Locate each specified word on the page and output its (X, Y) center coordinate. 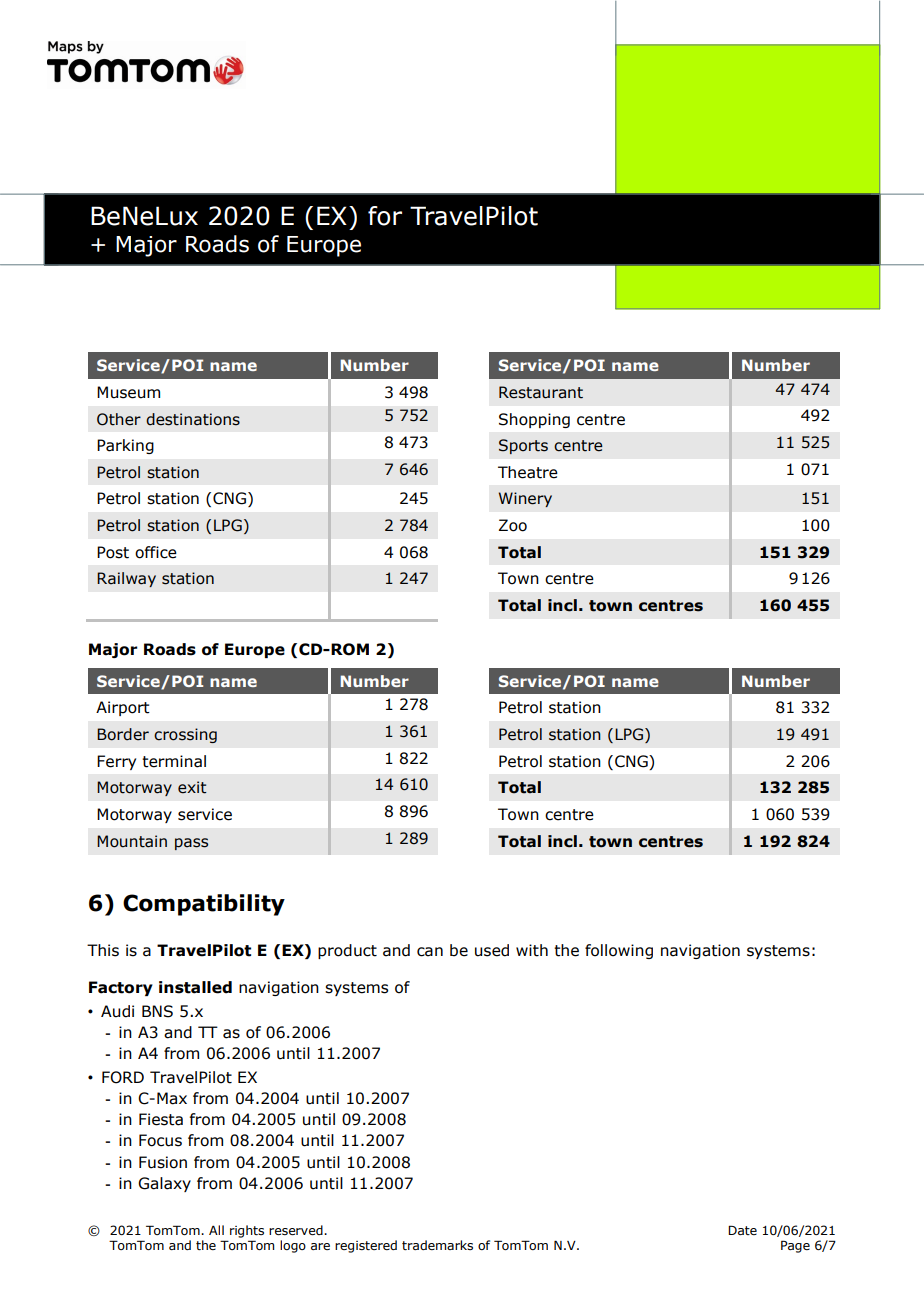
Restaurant (541, 392)
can (430, 952)
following (619, 951)
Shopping (534, 420)
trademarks (437, 1245)
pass (191, 844)
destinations (193, 419)
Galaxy (164, 1184)
